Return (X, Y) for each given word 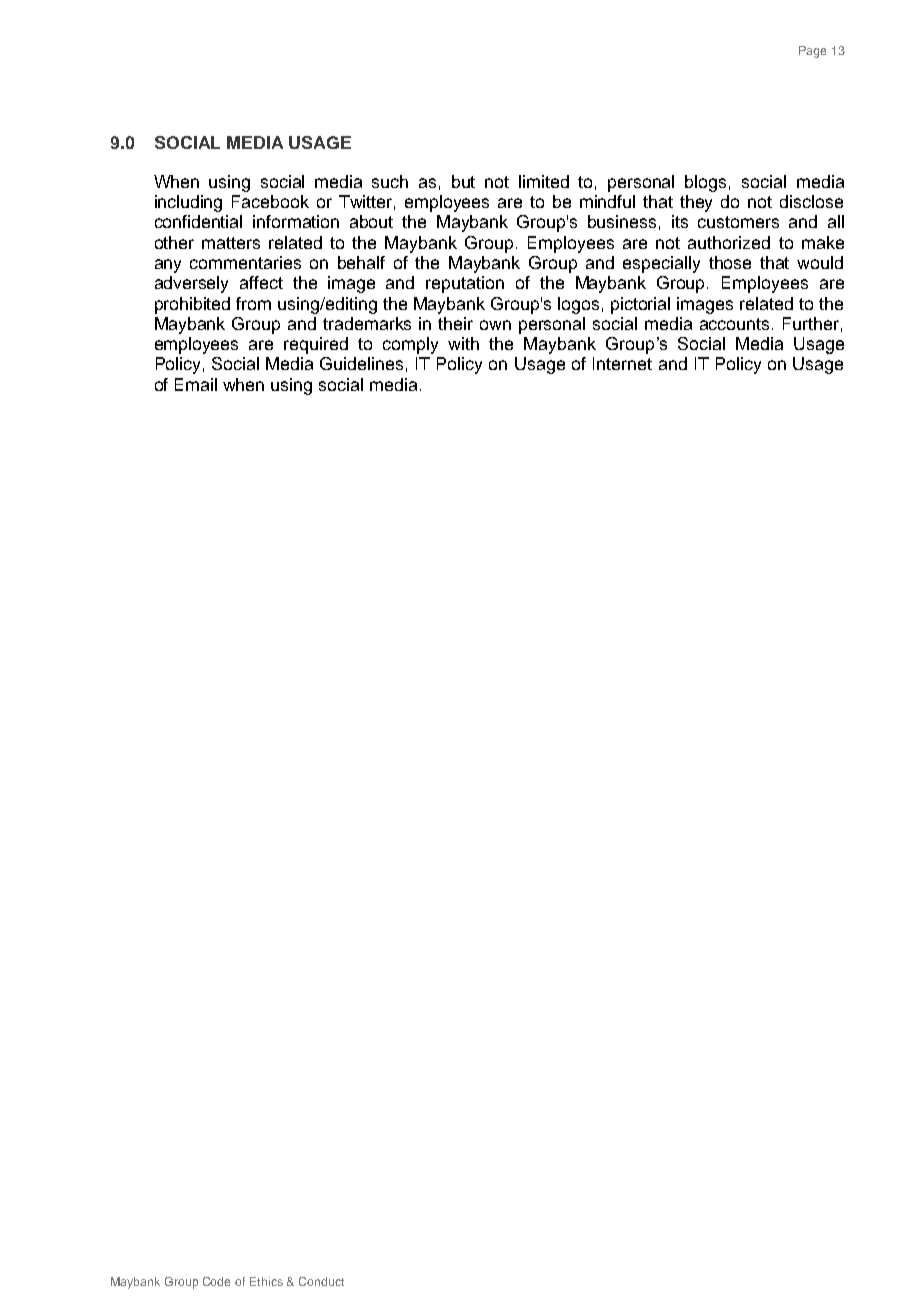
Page (812, 52)
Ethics (266, 1281)
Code (216, 1281)
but (463, 181)
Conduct (321, 1281)
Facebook (270, 201)
